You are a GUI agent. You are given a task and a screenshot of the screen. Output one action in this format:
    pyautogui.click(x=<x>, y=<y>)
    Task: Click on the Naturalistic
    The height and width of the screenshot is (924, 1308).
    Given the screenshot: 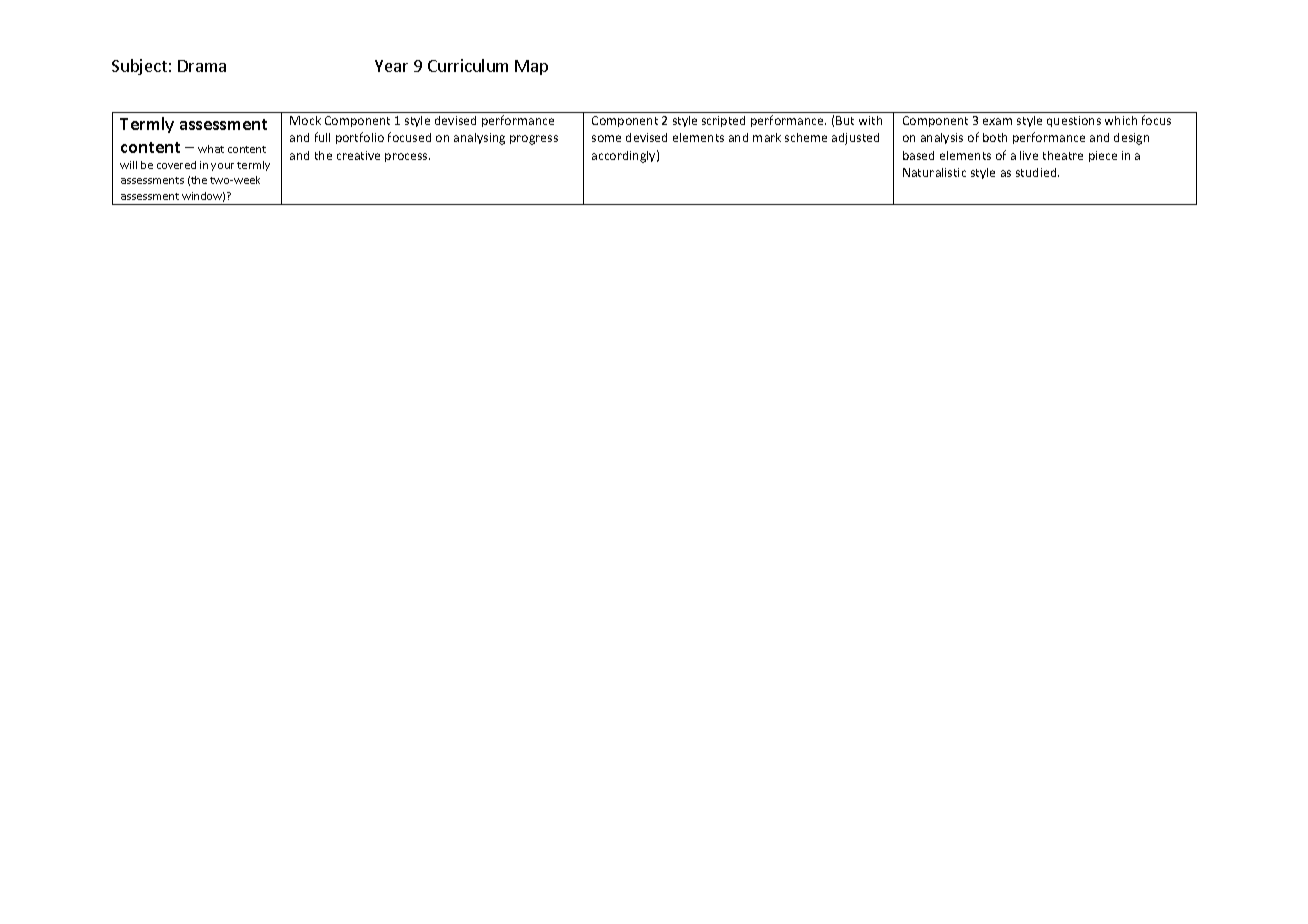 What is the action you would take?
    pyautogui.click(x=934, y=172)
